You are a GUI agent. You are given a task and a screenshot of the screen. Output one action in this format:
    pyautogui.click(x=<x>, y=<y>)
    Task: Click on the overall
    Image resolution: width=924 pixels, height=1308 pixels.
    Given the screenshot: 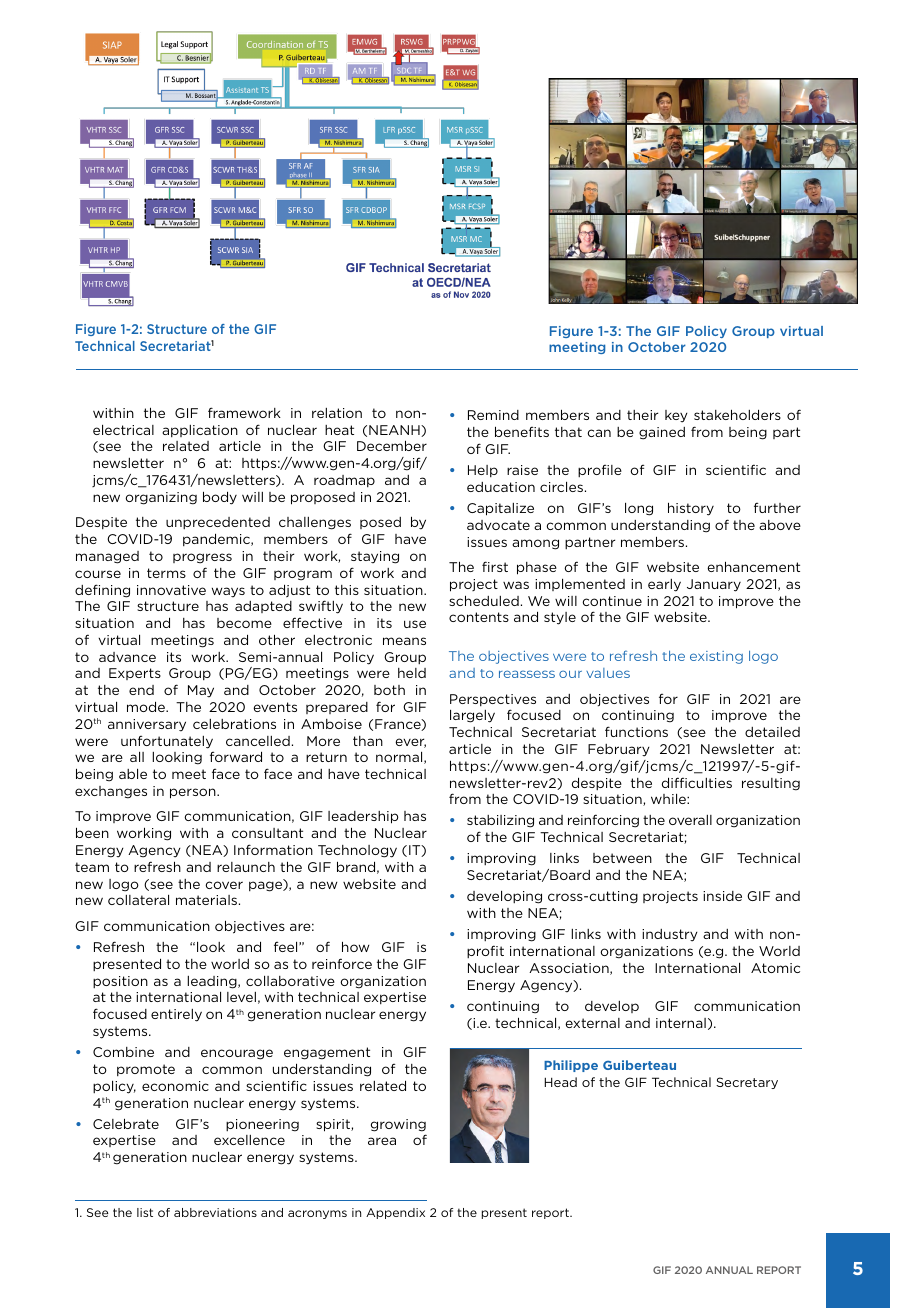 What is the action you would take?
    pyautogui.click(x=690, y=820)
